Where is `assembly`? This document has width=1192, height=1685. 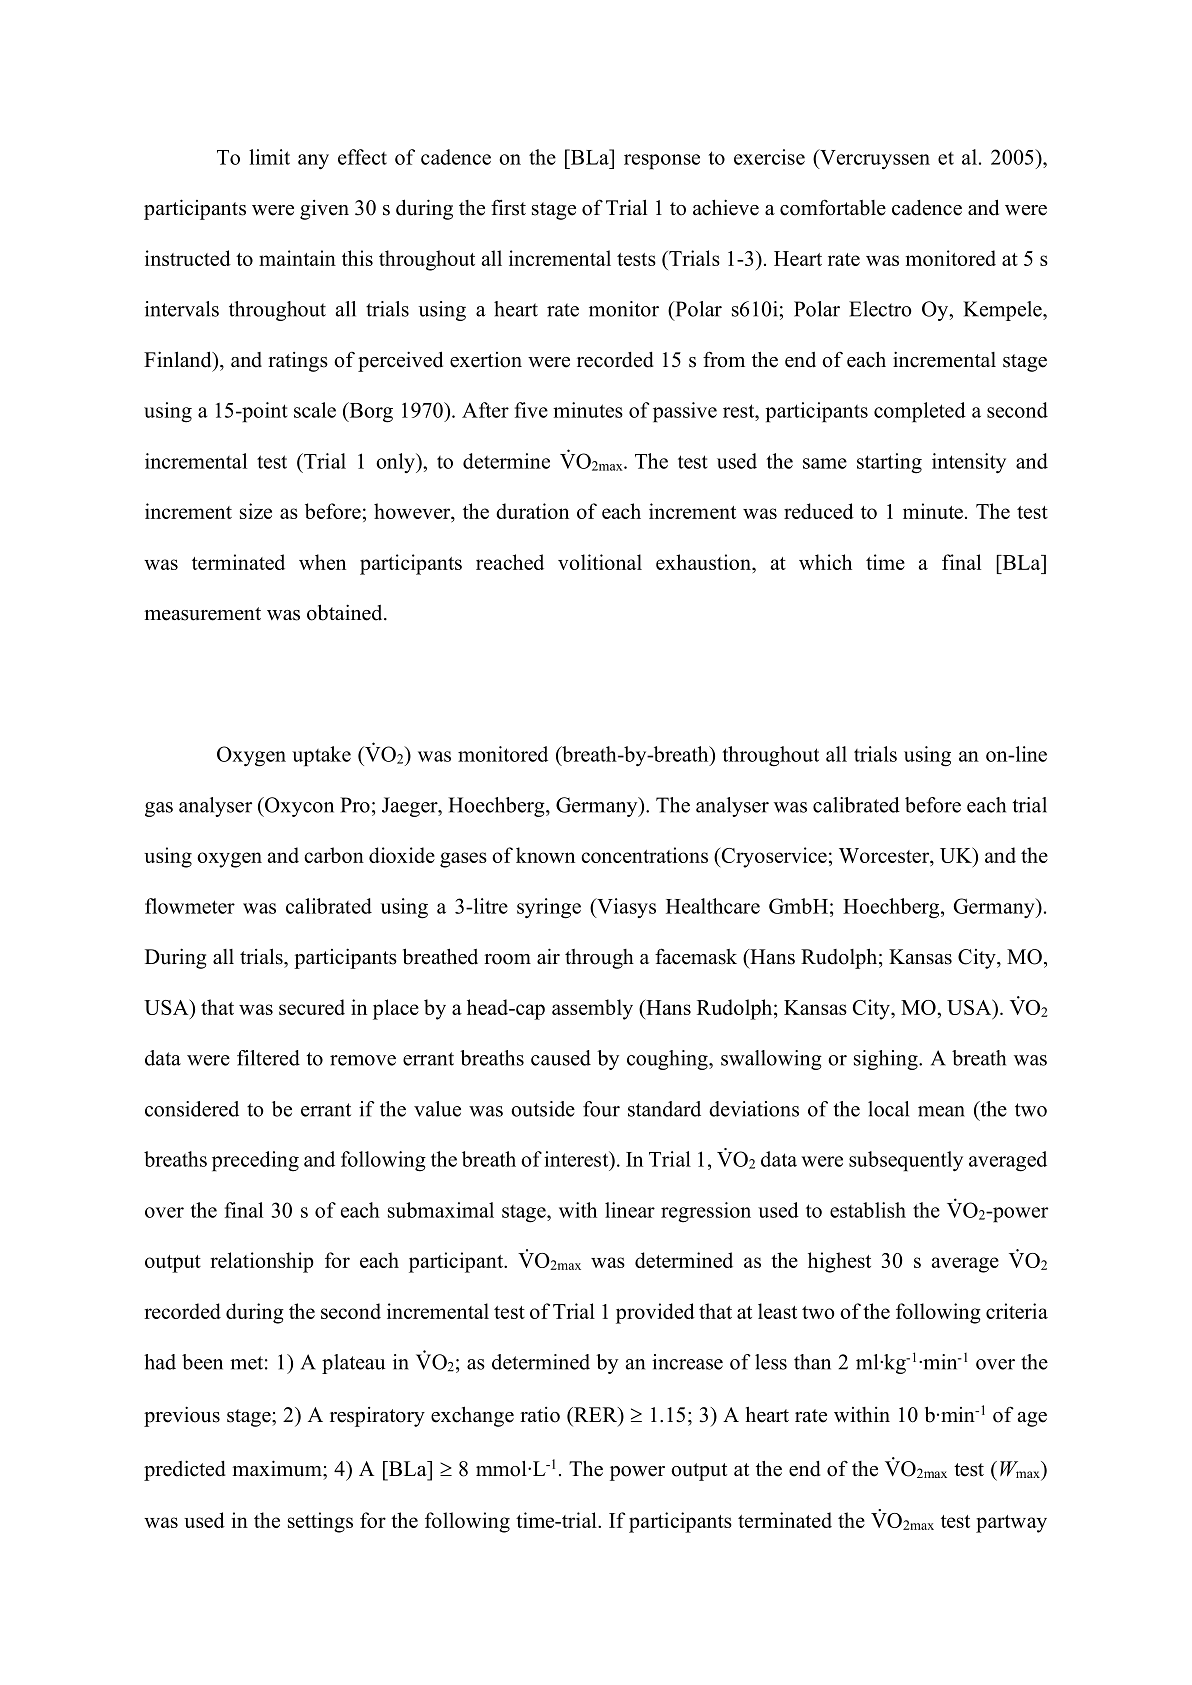 assembly is located at coordinates (592, 1009).
